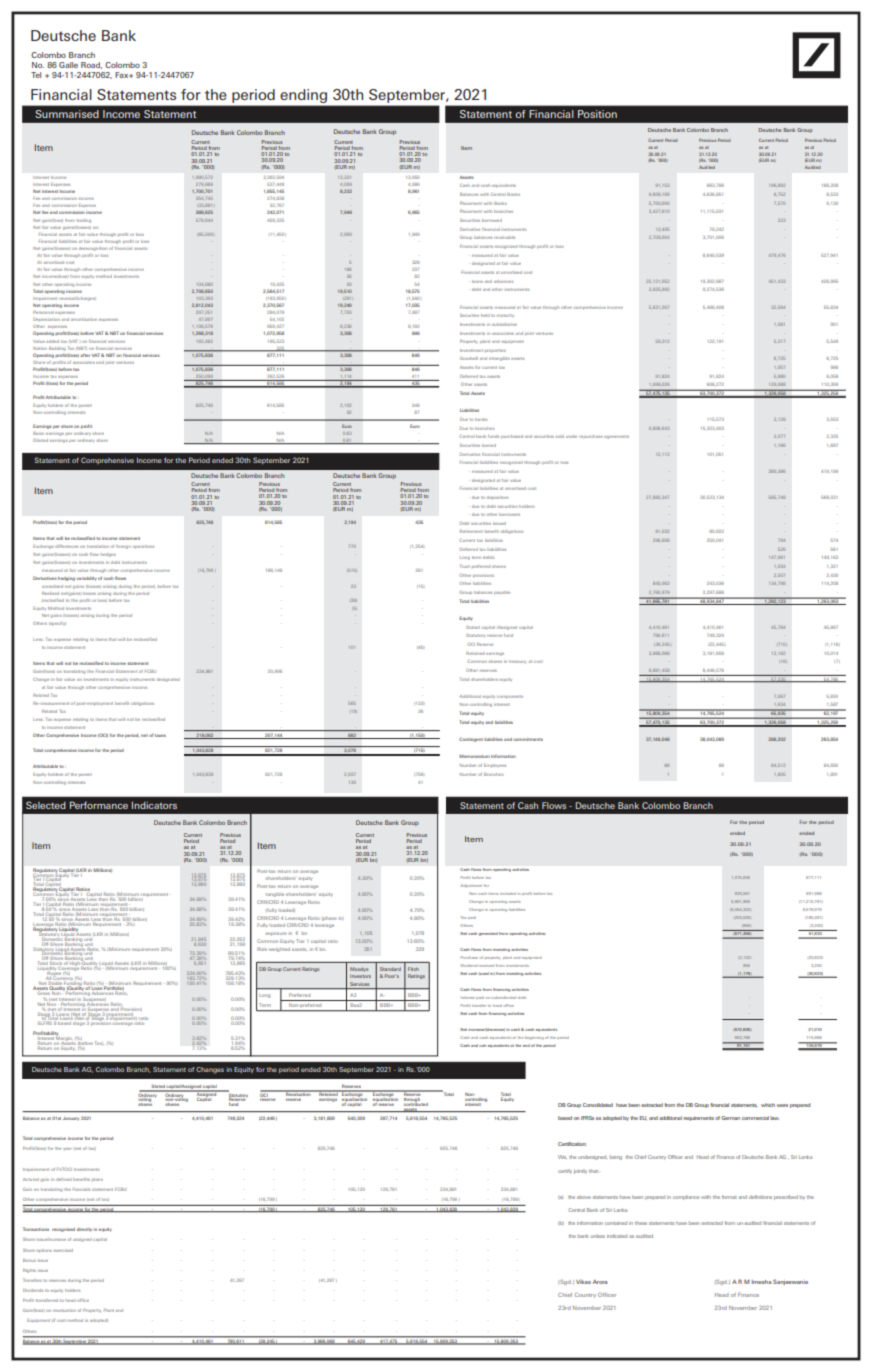 Image resolution: width=872 pixels, height=1372 pixels. Describe the element at coordinates (108, 555) in the page. I see `hedges` at that location.
